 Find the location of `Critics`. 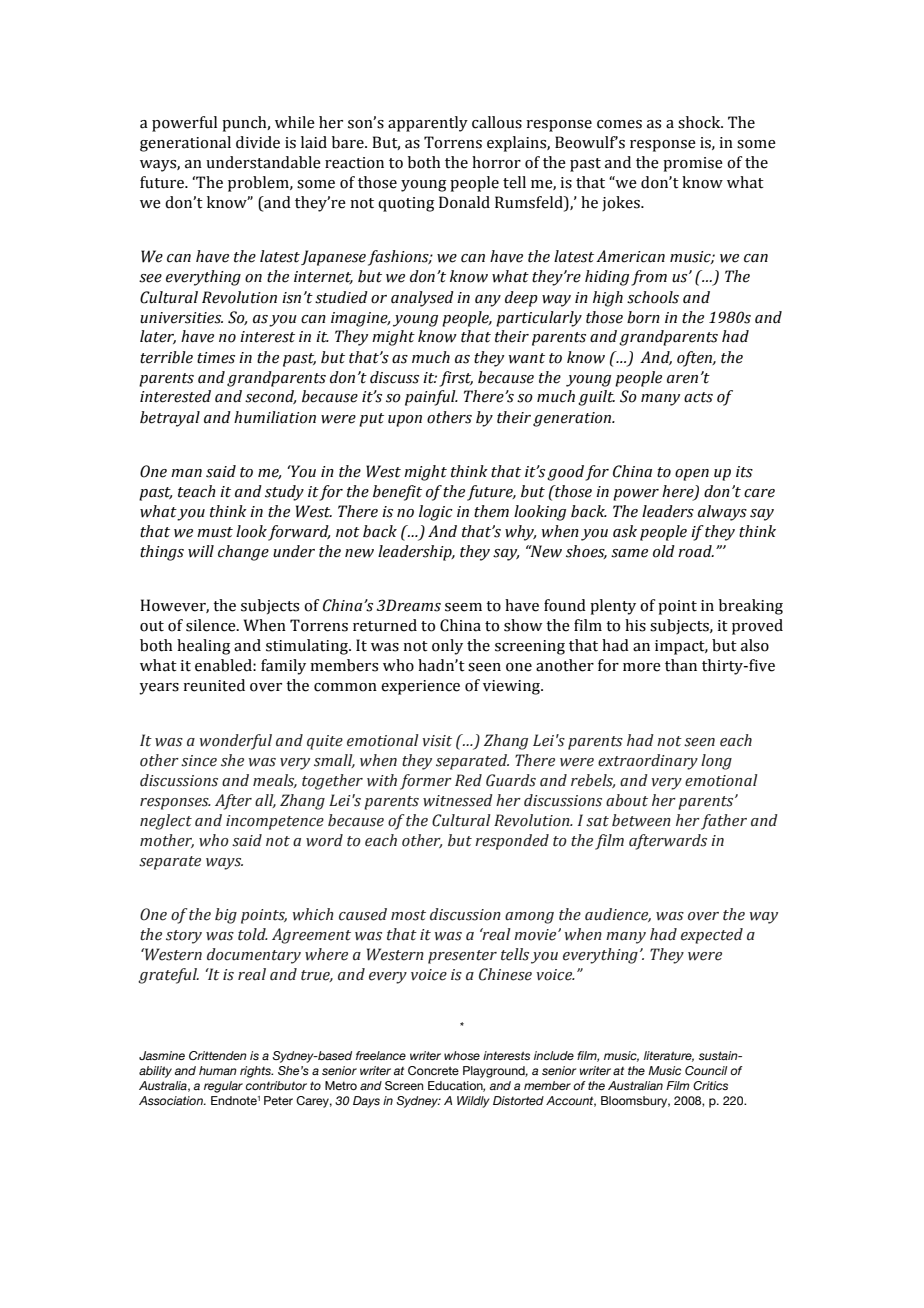

Critics is located at coordinates (710, 1085).
